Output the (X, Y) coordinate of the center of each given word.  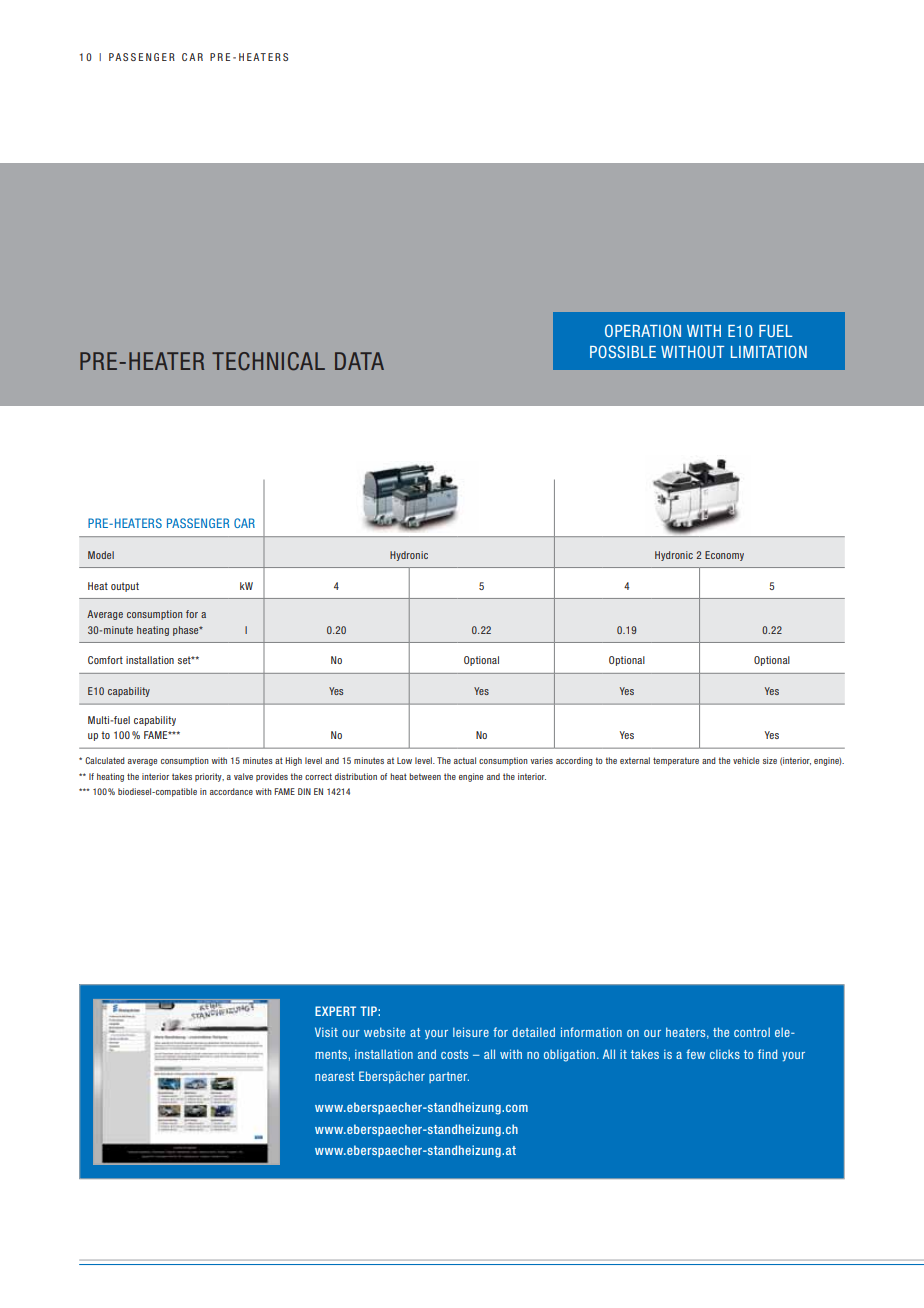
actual (465, 760)
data (359, 361)
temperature (676, 761)
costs (454, 1054)
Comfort (105, 660)
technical (268, 361)
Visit (326, 1032)
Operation (643, 330)
